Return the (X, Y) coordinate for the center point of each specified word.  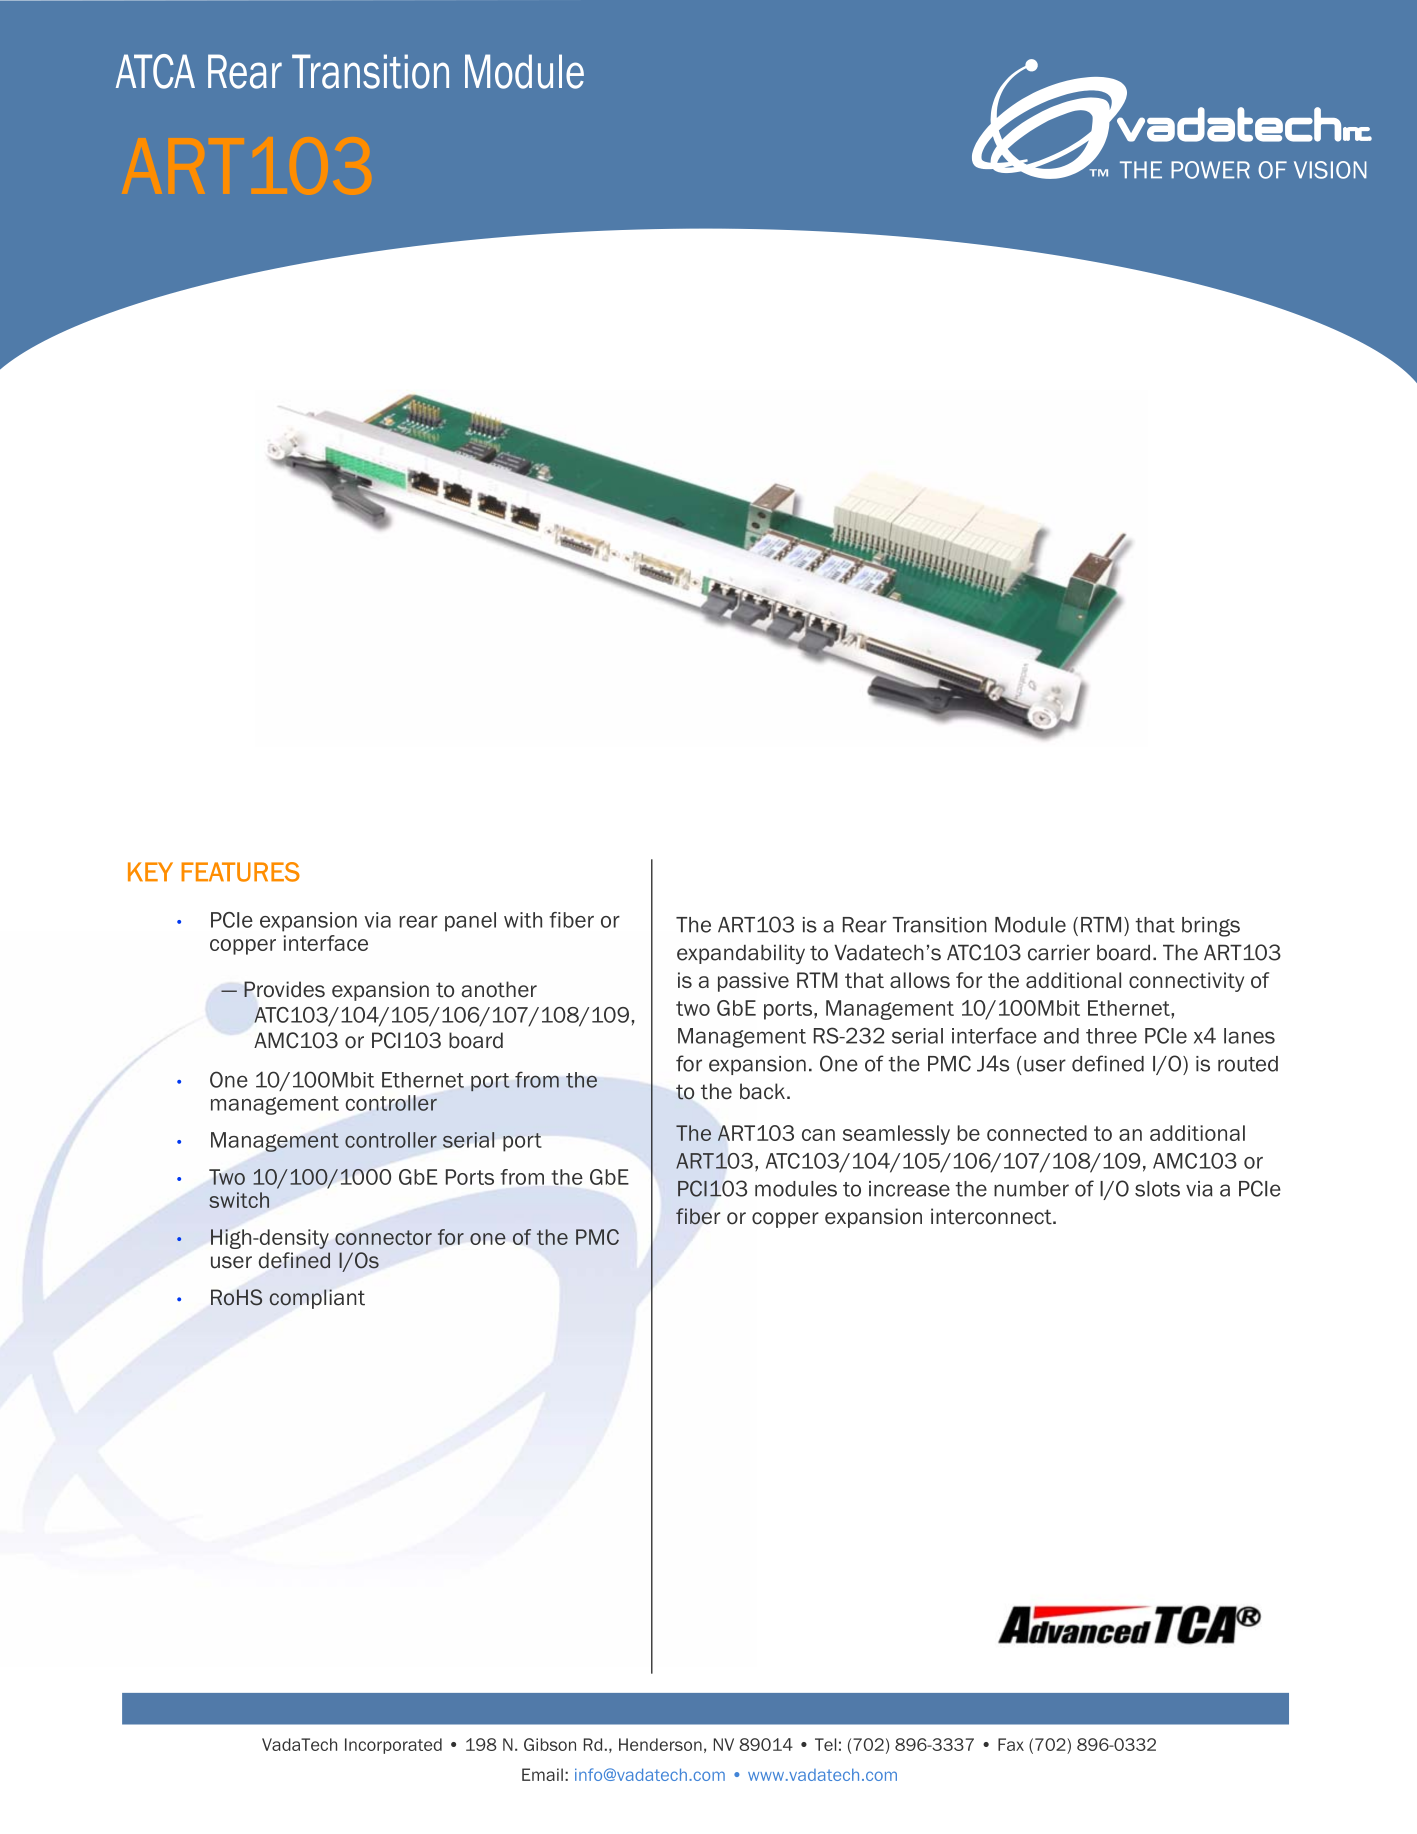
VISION (1330, 170)
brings (1211, 927)
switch (239, 1200)
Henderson (660, 1744)
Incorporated (393, 1746)
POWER (1210, 170)
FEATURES (240, 872)
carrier (1059, 952)
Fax (1011, 1744)
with (523, 920)
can (818, 1135)
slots (1157, 1189)
